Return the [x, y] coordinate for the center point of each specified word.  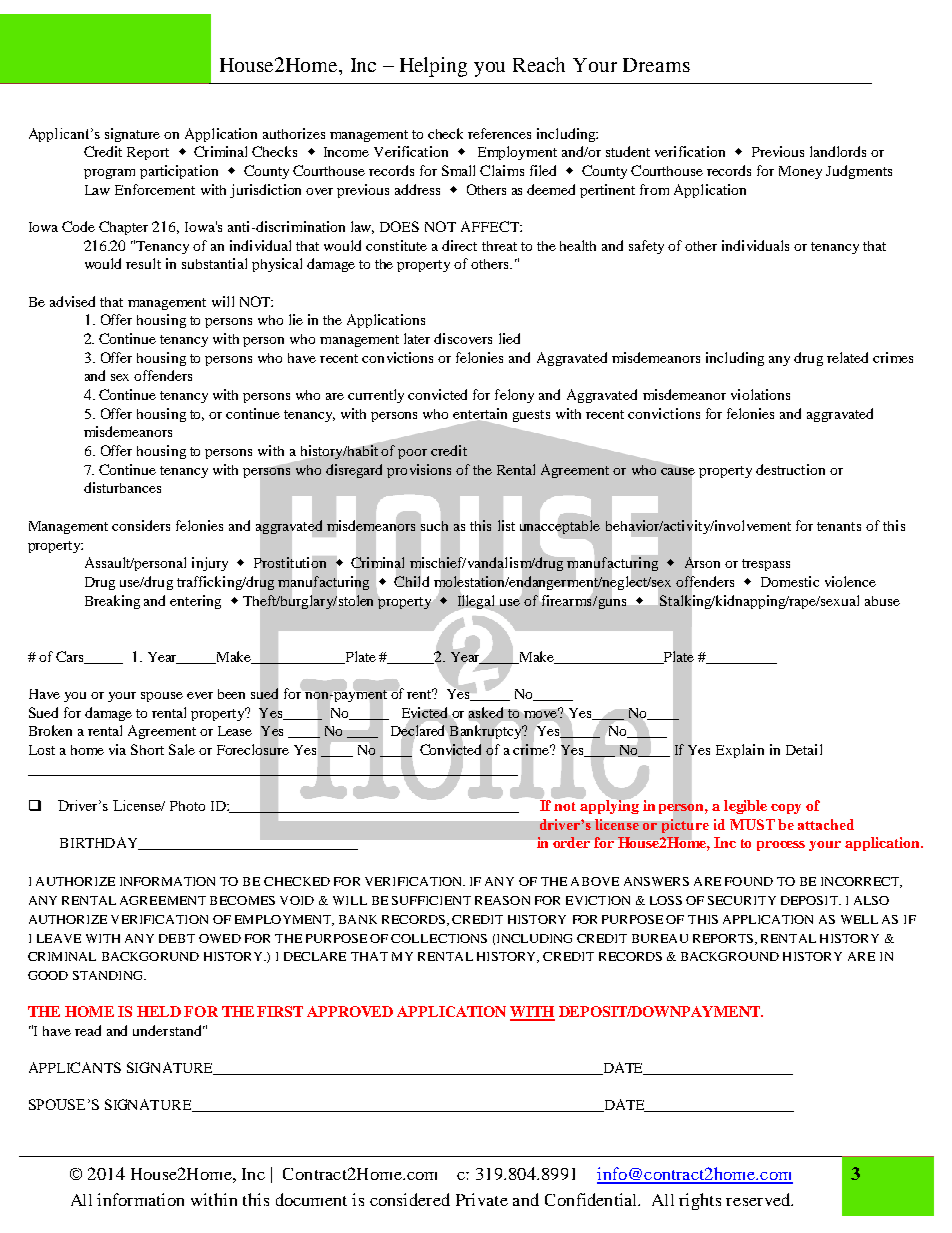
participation [179, 172]
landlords [838, 151]
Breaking [112, 602]
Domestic [790, 581]
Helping [433, 67]
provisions [419, 471]
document [311, 1199]
